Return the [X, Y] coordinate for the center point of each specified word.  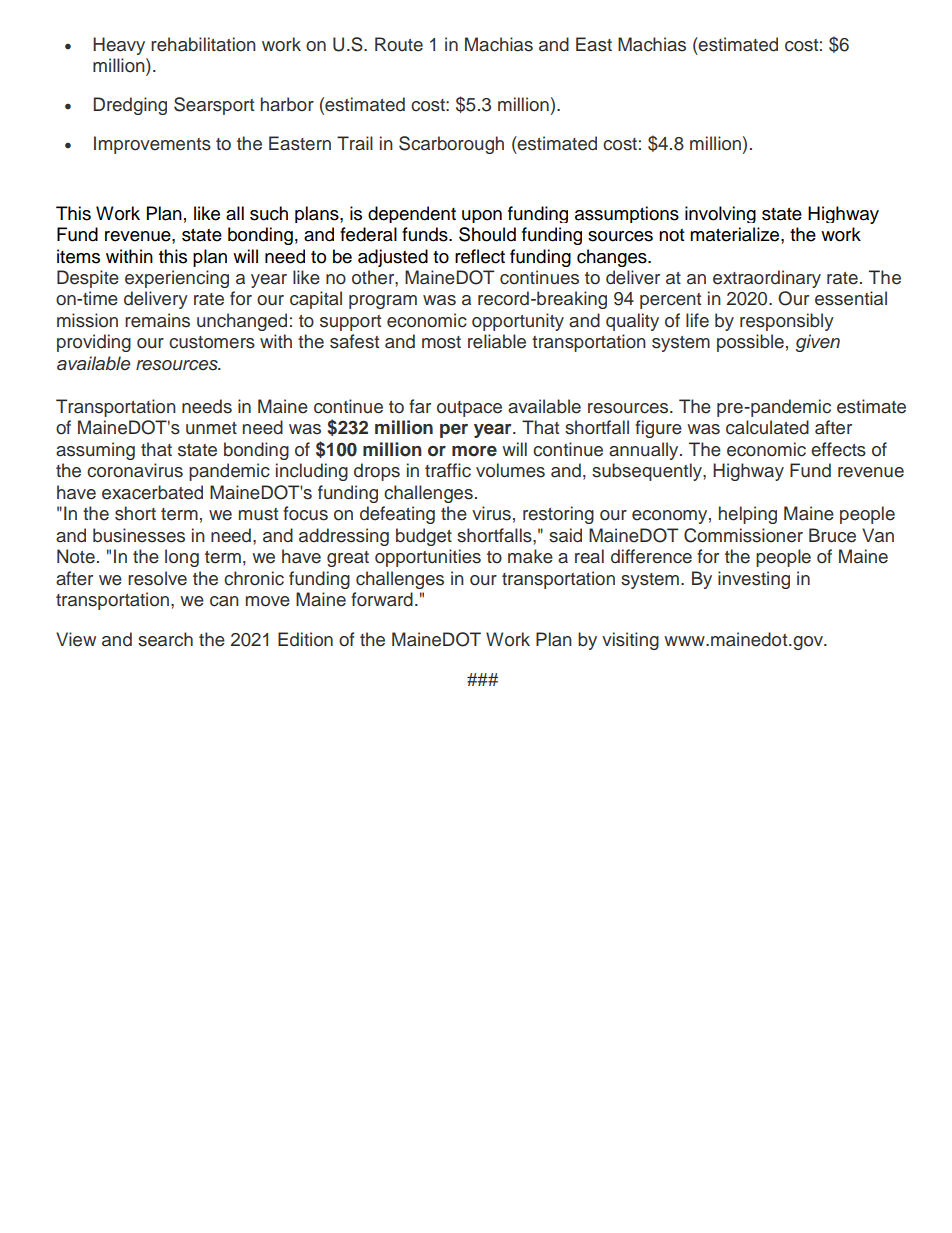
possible [750, 343]
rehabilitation [203, 44]
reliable [497, 341]
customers [212, 342]
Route [399, 44]
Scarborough [451, 145]
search [165, 639]
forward [382, 599]
